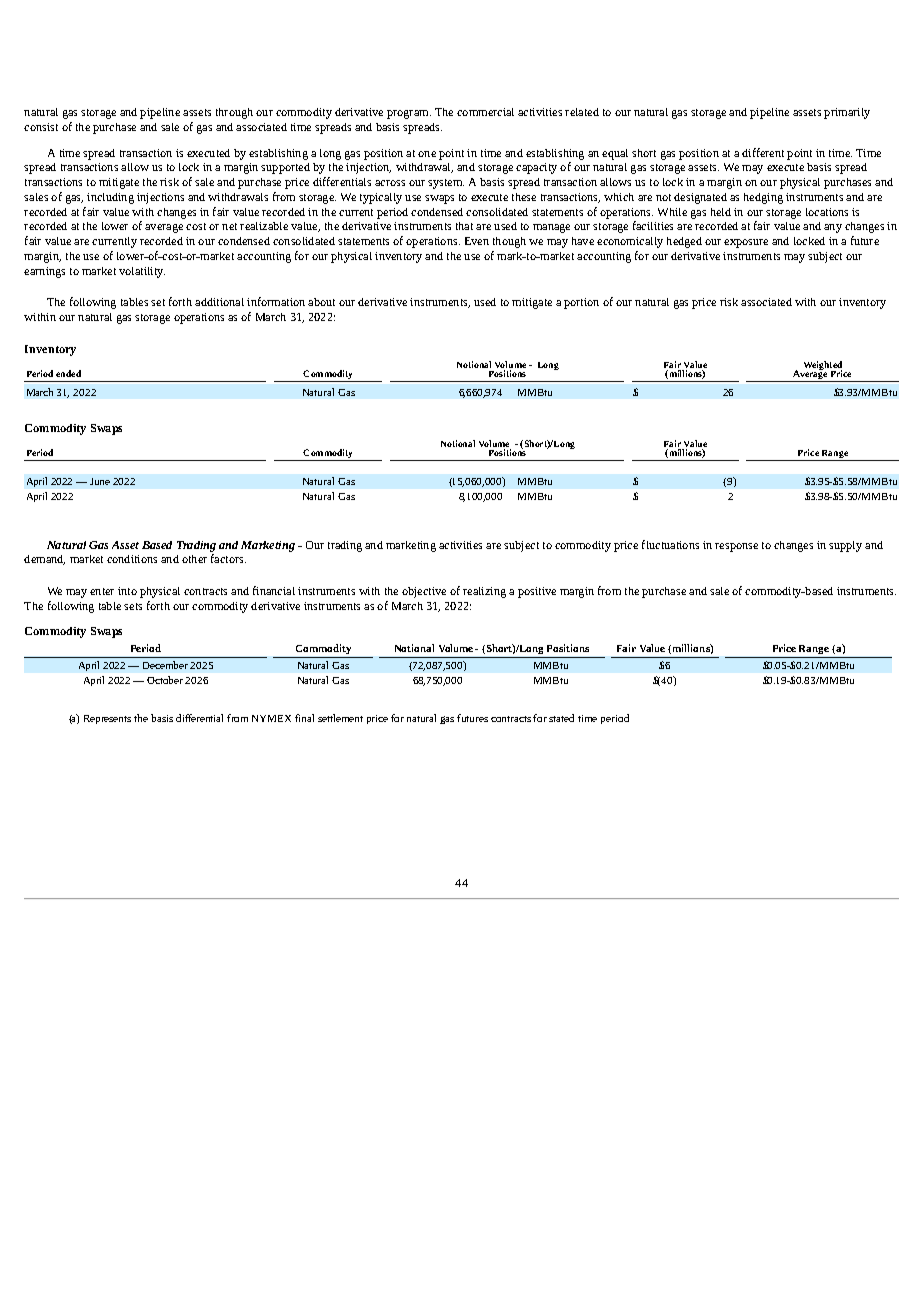 Image resolution: width=924 pixels, height=1308 pixels. Describe the element at coordinates (107, 719) in the page. I see `Represents` at that location.
